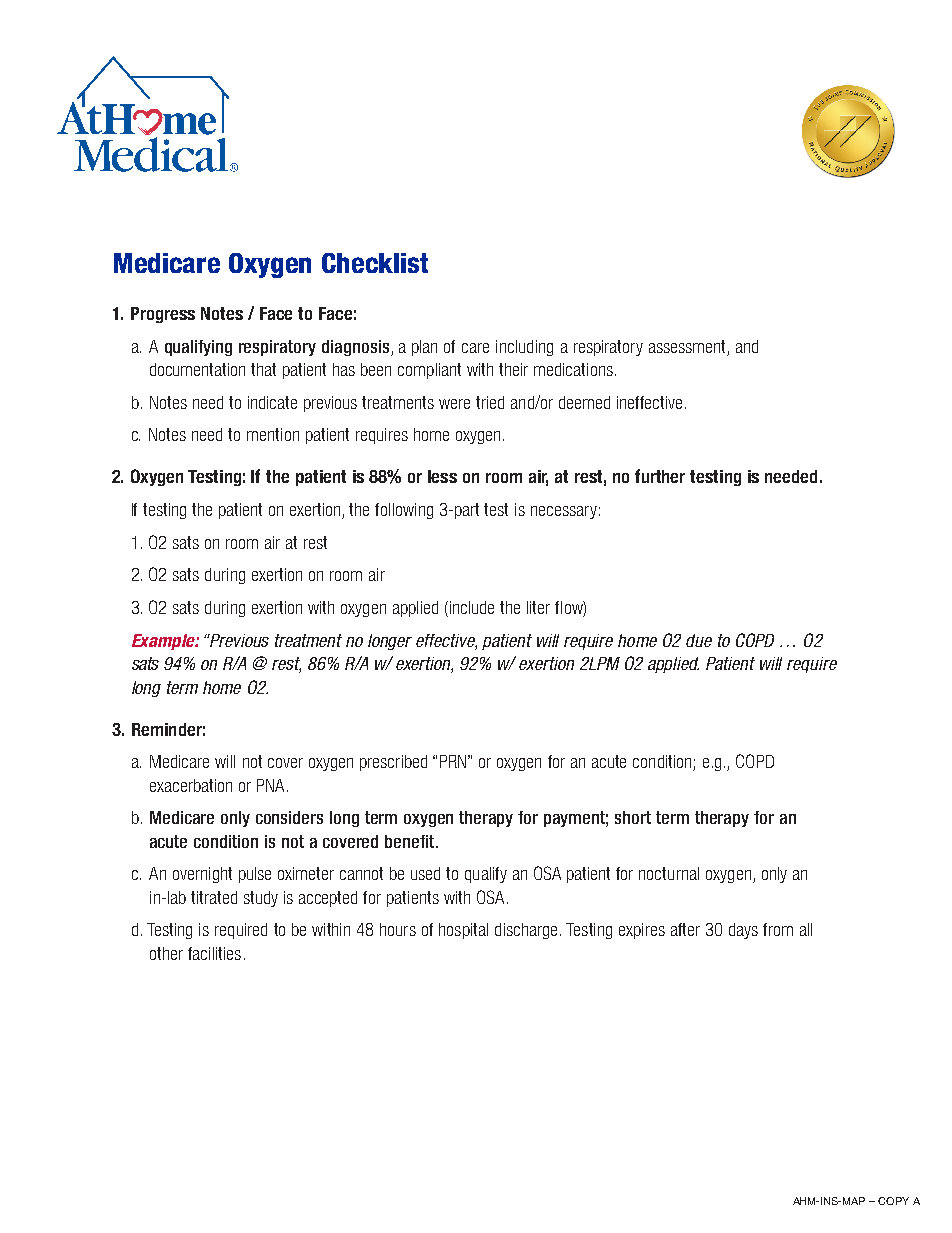 The width and height of the page is (952, 1233). What do you see at coordinates (270, 785) in the page?
I see `PNA` at bounding box center [270, 785].
